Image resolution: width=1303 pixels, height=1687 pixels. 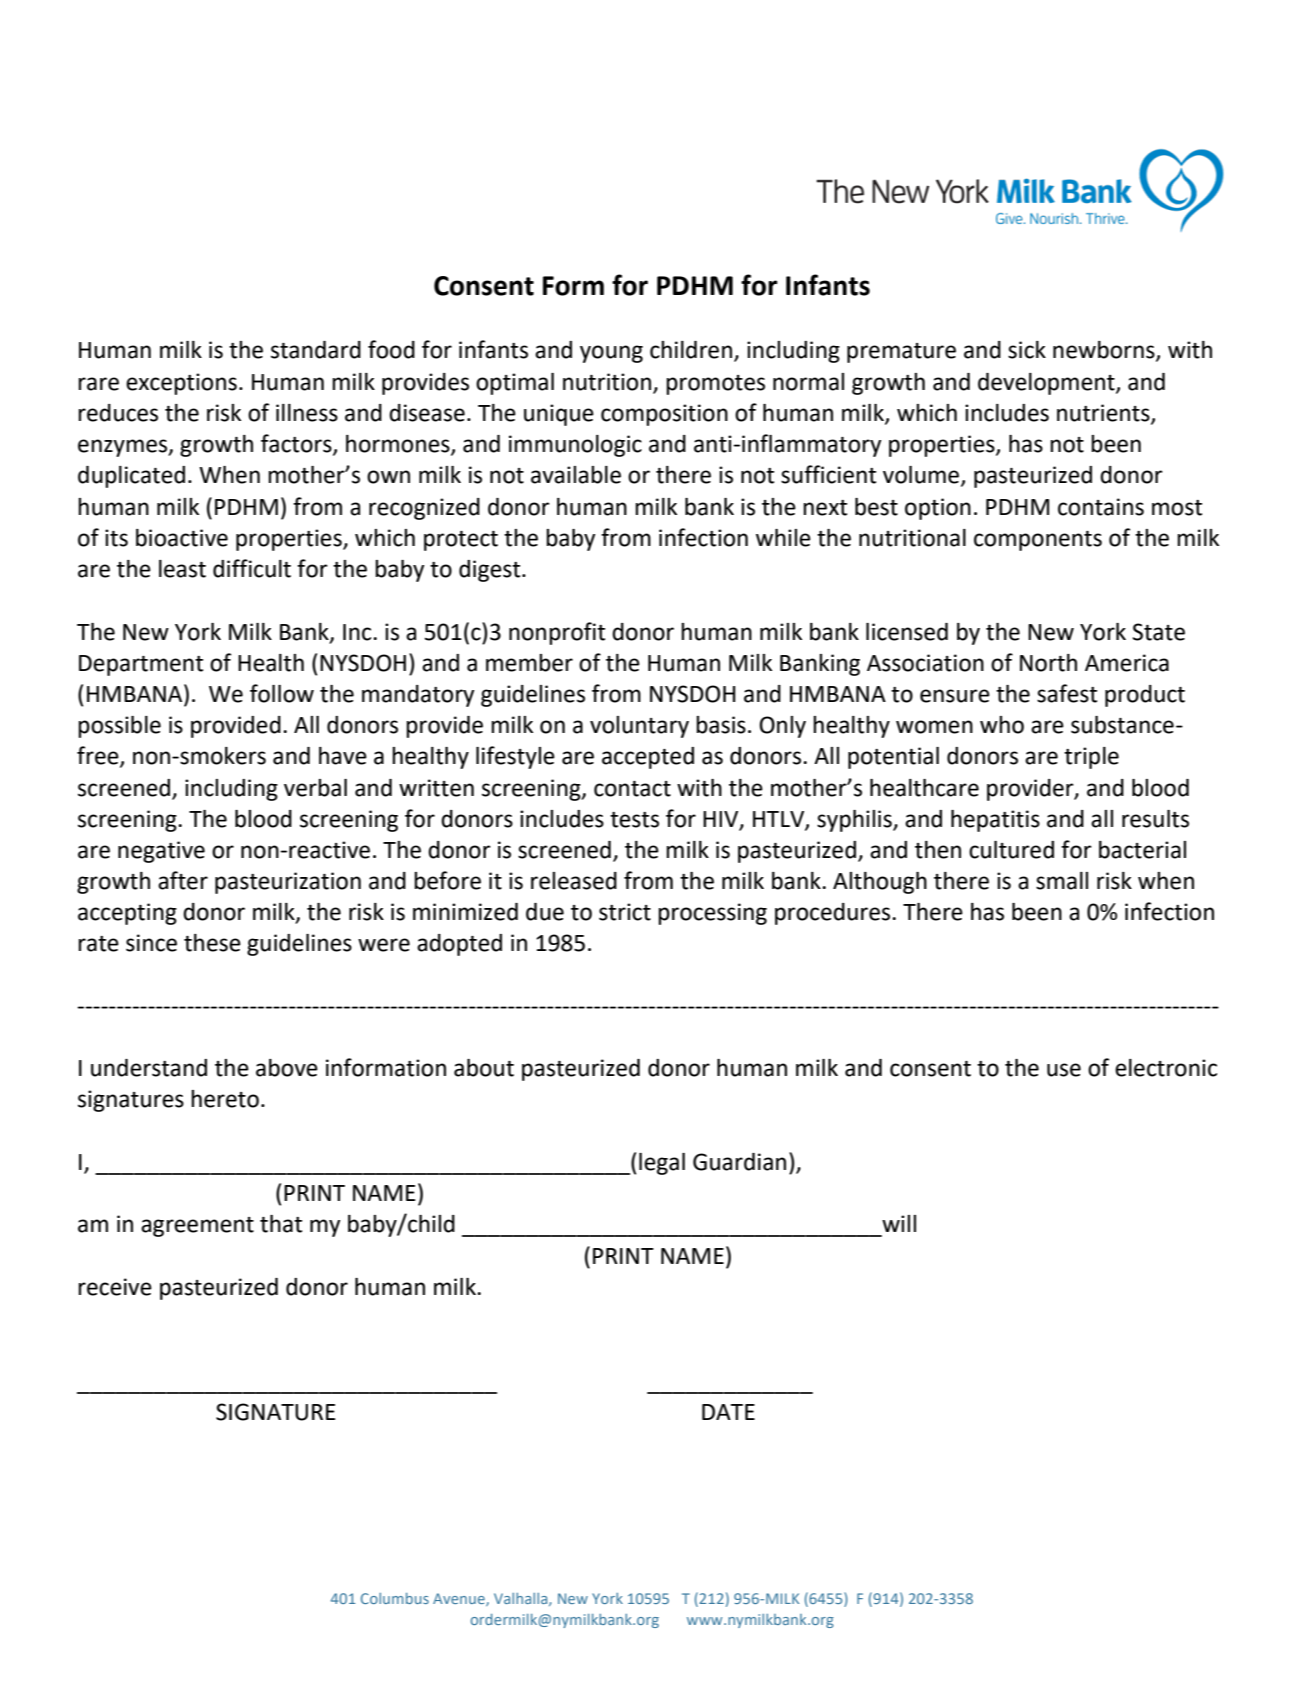 I want to click on these, so click(x=212, y=943).
